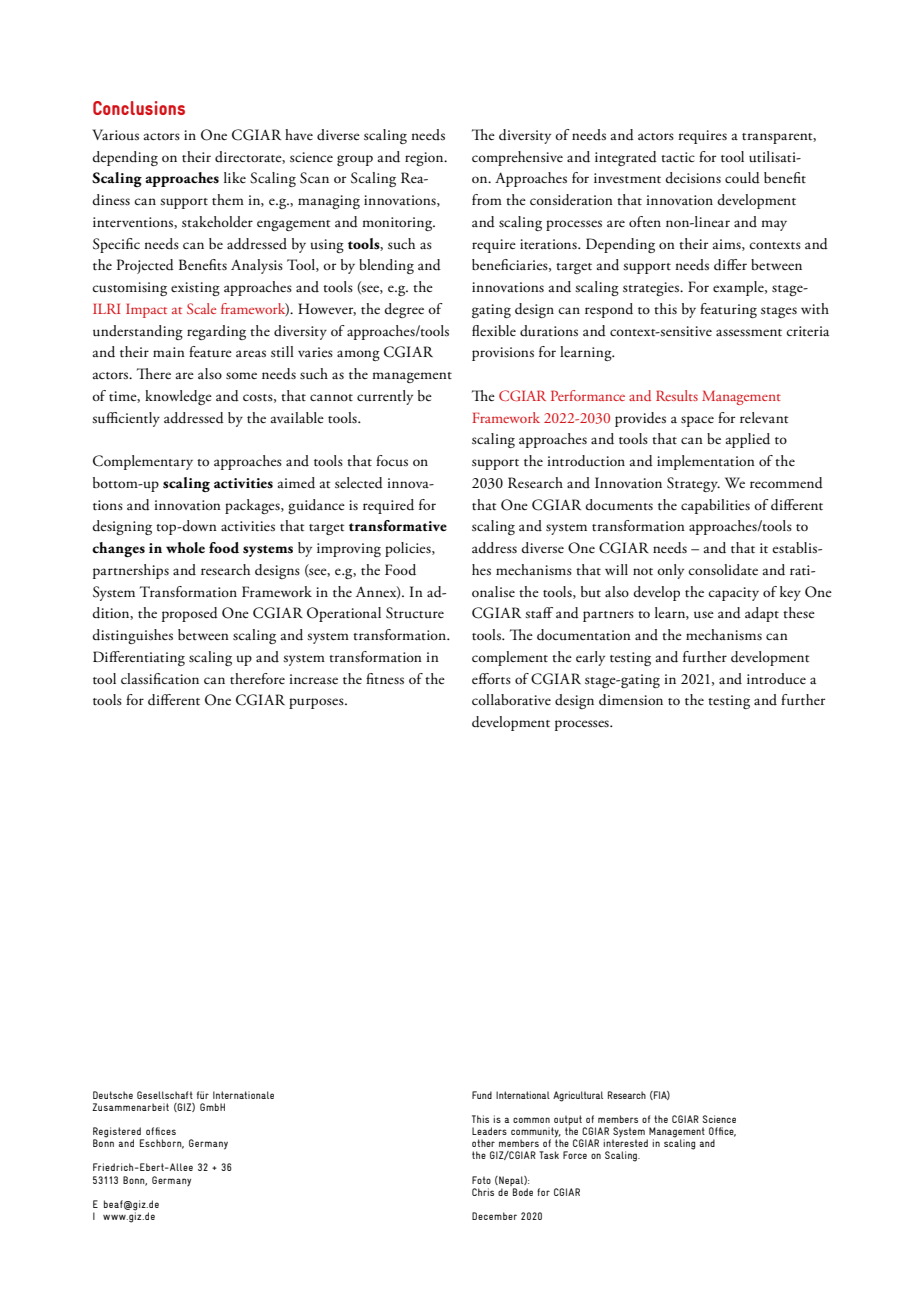 The width and height of the document is (924, 1308). Describe the element at coordinates (491, 679) in the document. I see `efforts` at that location.
